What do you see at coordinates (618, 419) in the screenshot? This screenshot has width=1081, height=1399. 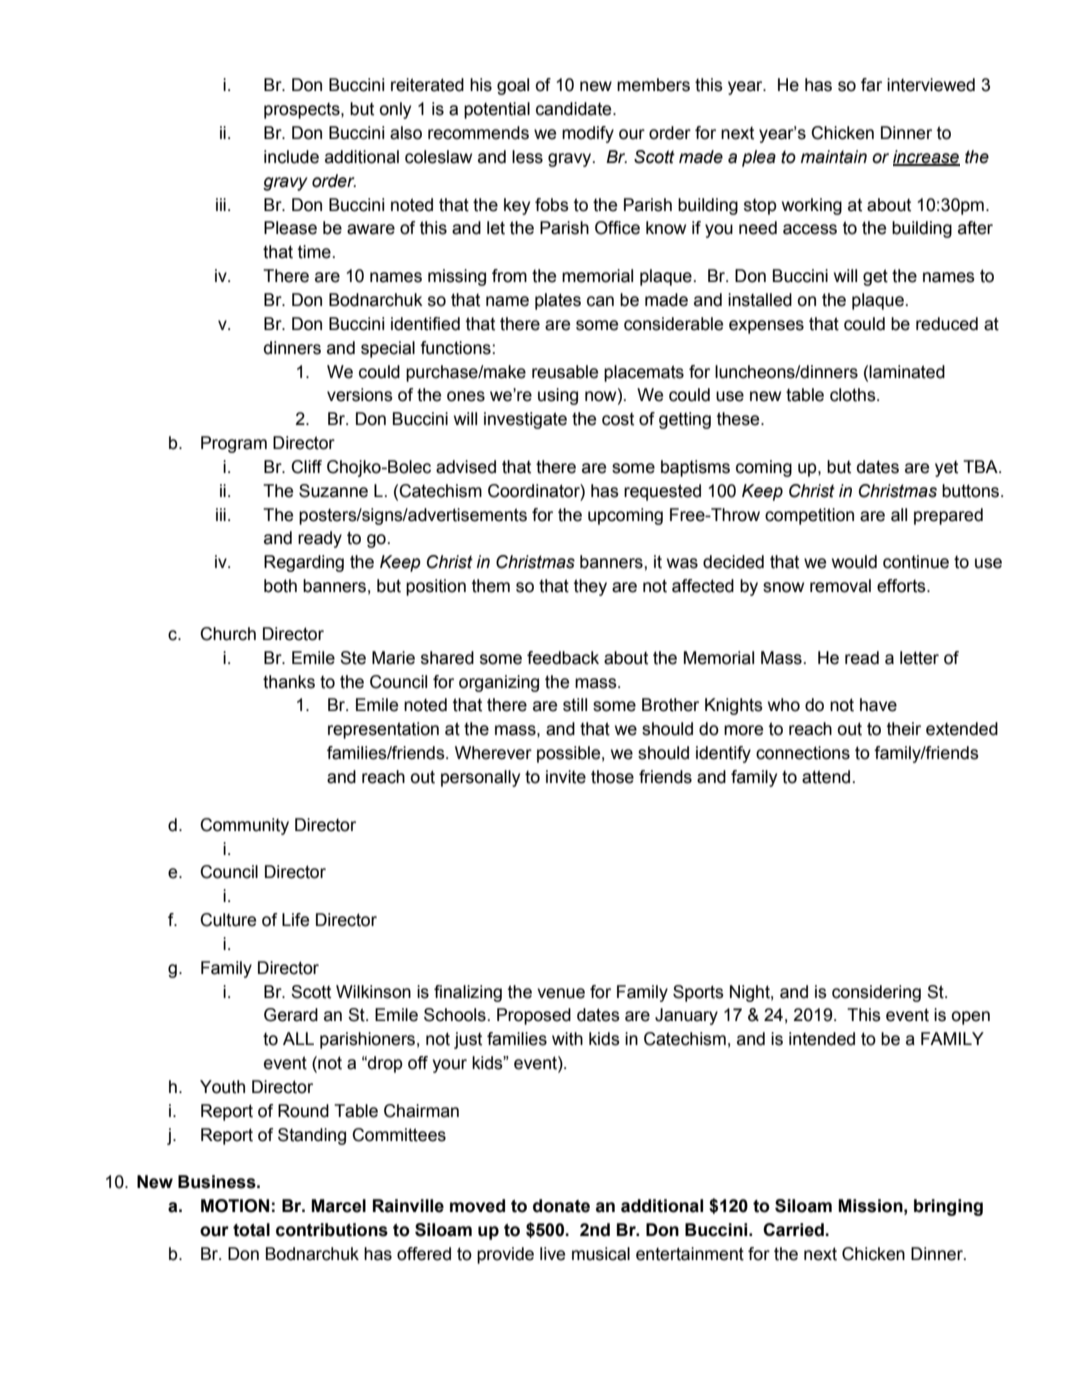 I see `cost` at bounding box center [618, 419].
